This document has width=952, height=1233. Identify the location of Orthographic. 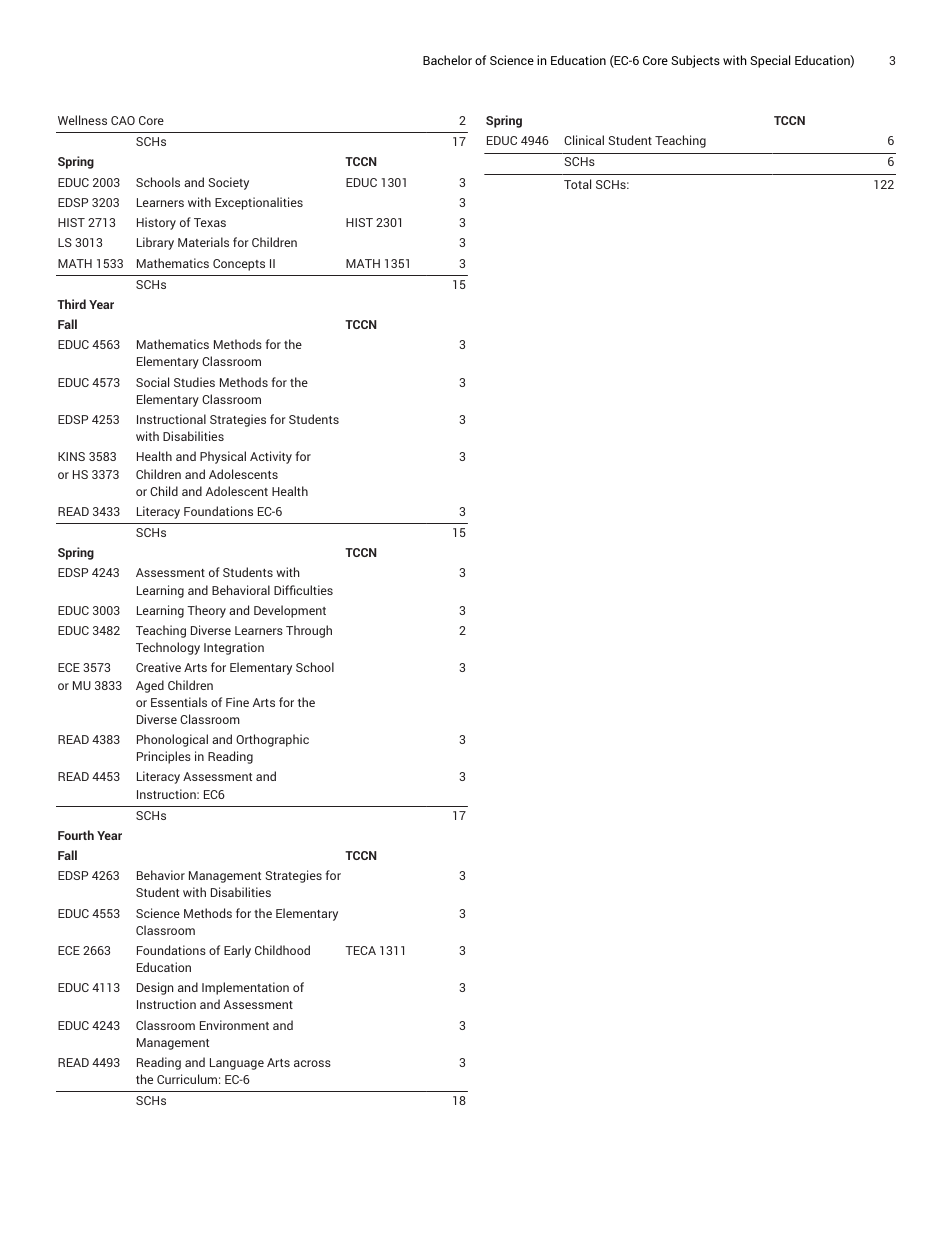
(272, 740).
